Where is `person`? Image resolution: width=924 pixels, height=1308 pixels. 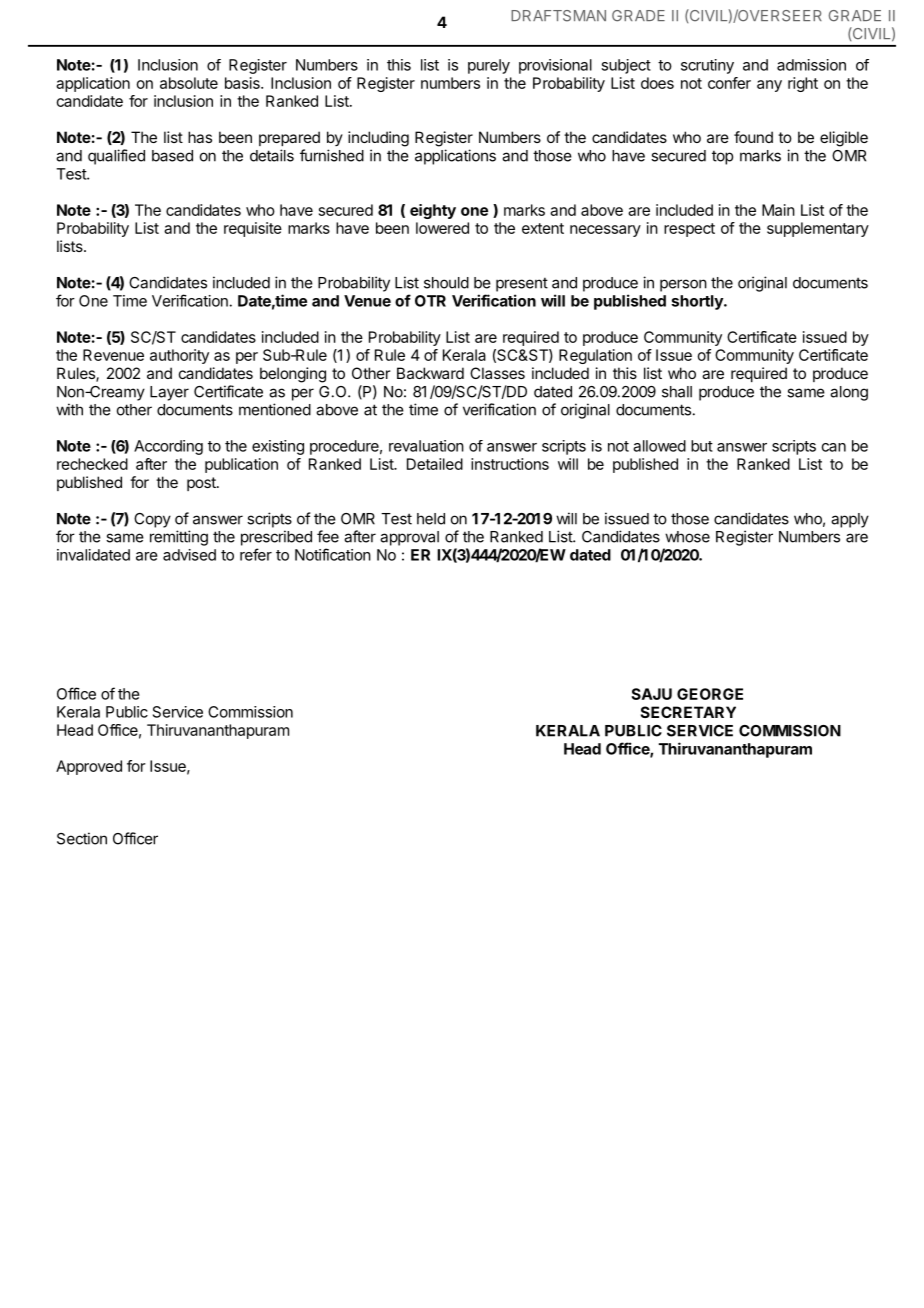
person is located at coordinates (683, 285).
